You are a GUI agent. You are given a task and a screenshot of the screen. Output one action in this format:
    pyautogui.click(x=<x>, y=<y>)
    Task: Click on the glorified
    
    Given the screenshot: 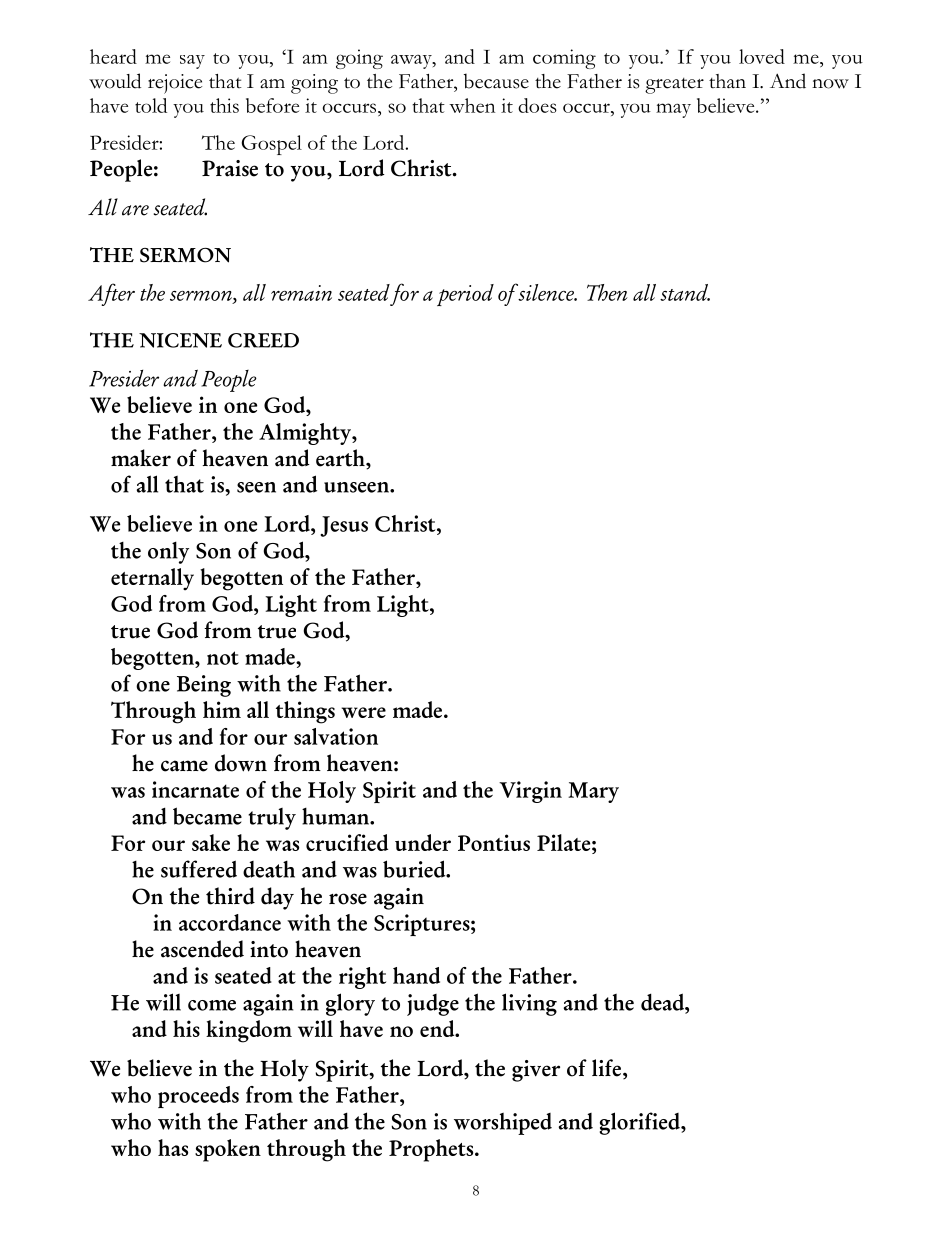 What is the action you would take?
    pyautogui.click(x=641, y=1123)
